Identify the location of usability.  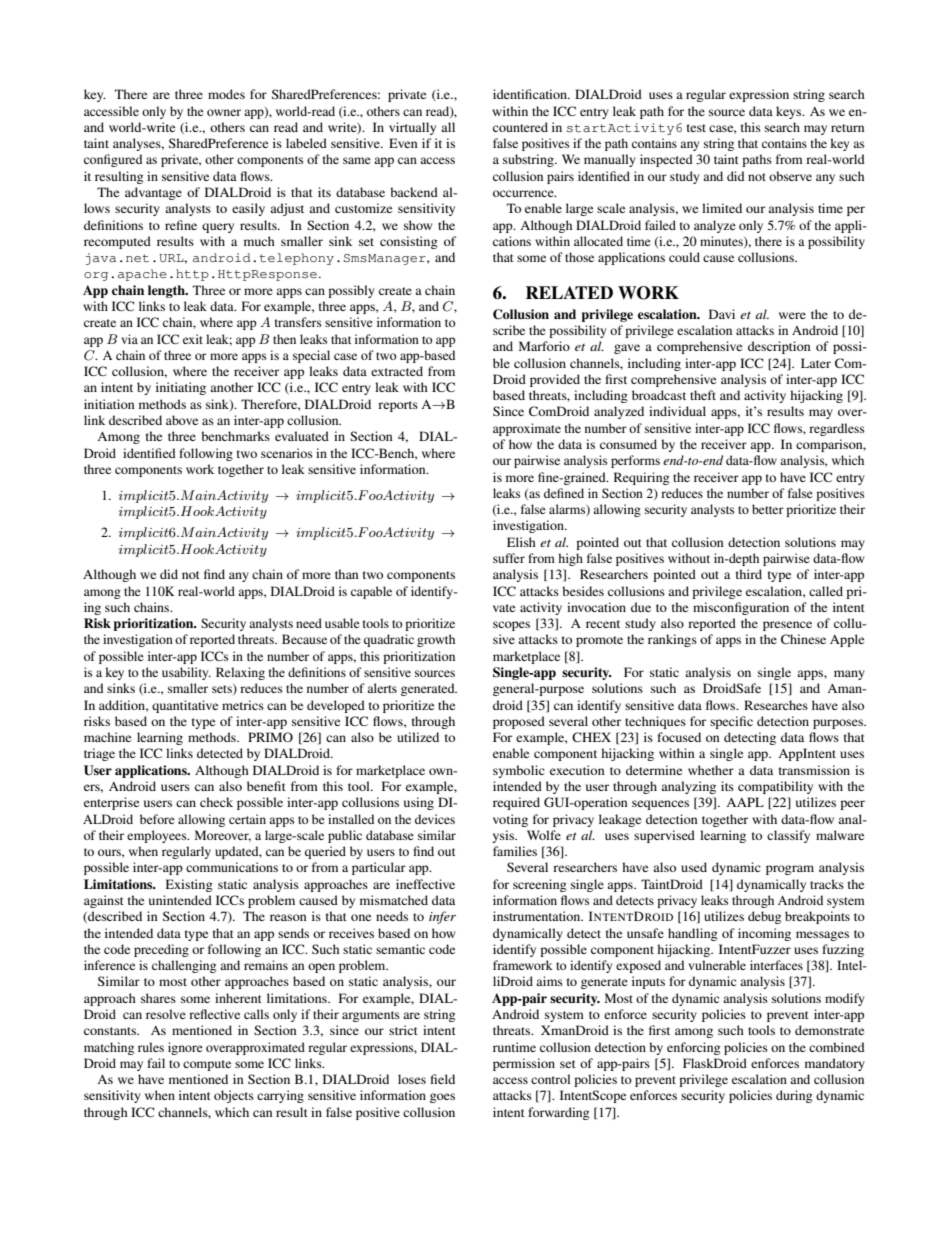
(186, 673).
